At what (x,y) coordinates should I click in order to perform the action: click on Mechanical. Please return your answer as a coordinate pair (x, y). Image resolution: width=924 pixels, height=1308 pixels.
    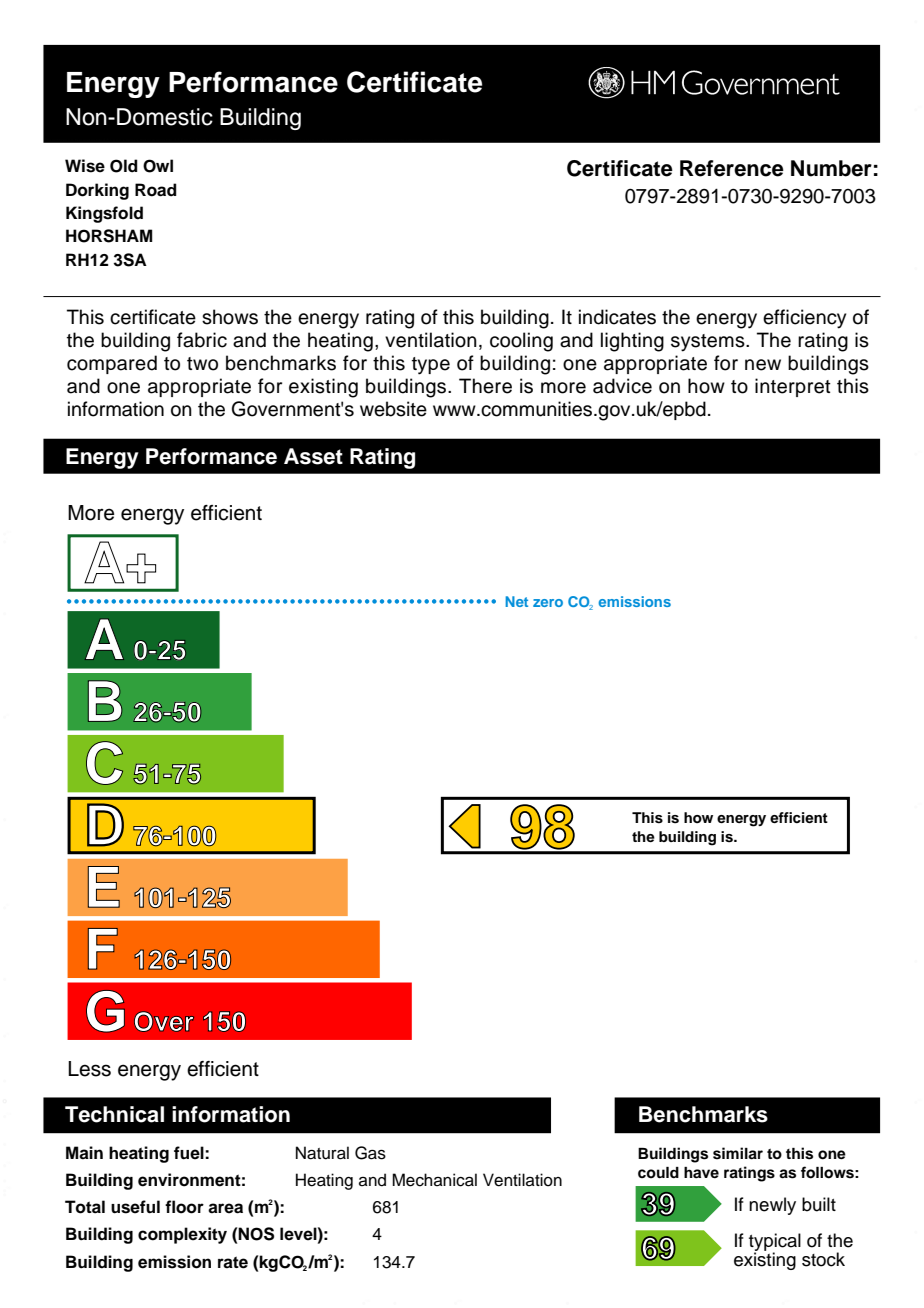
    Looking at the image, I should click on (434, 1180).
